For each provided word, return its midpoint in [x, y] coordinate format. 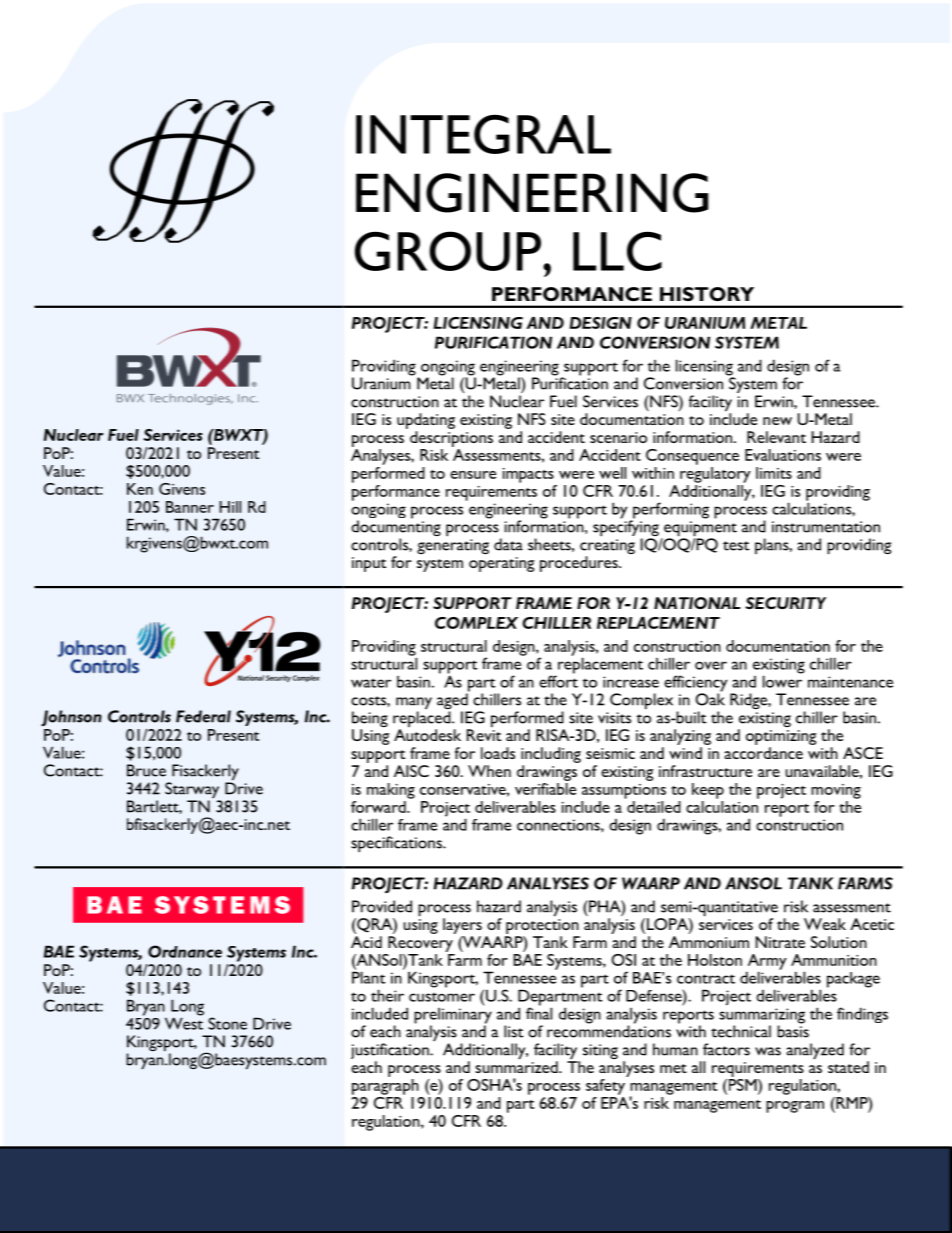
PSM [742, 1083]
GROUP [448, 251]
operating [501, 564]
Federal [203, 716]
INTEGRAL [483, 134]
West [184, 1022]
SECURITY [785, 603]
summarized [517, 1067]
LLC [617, 251]
